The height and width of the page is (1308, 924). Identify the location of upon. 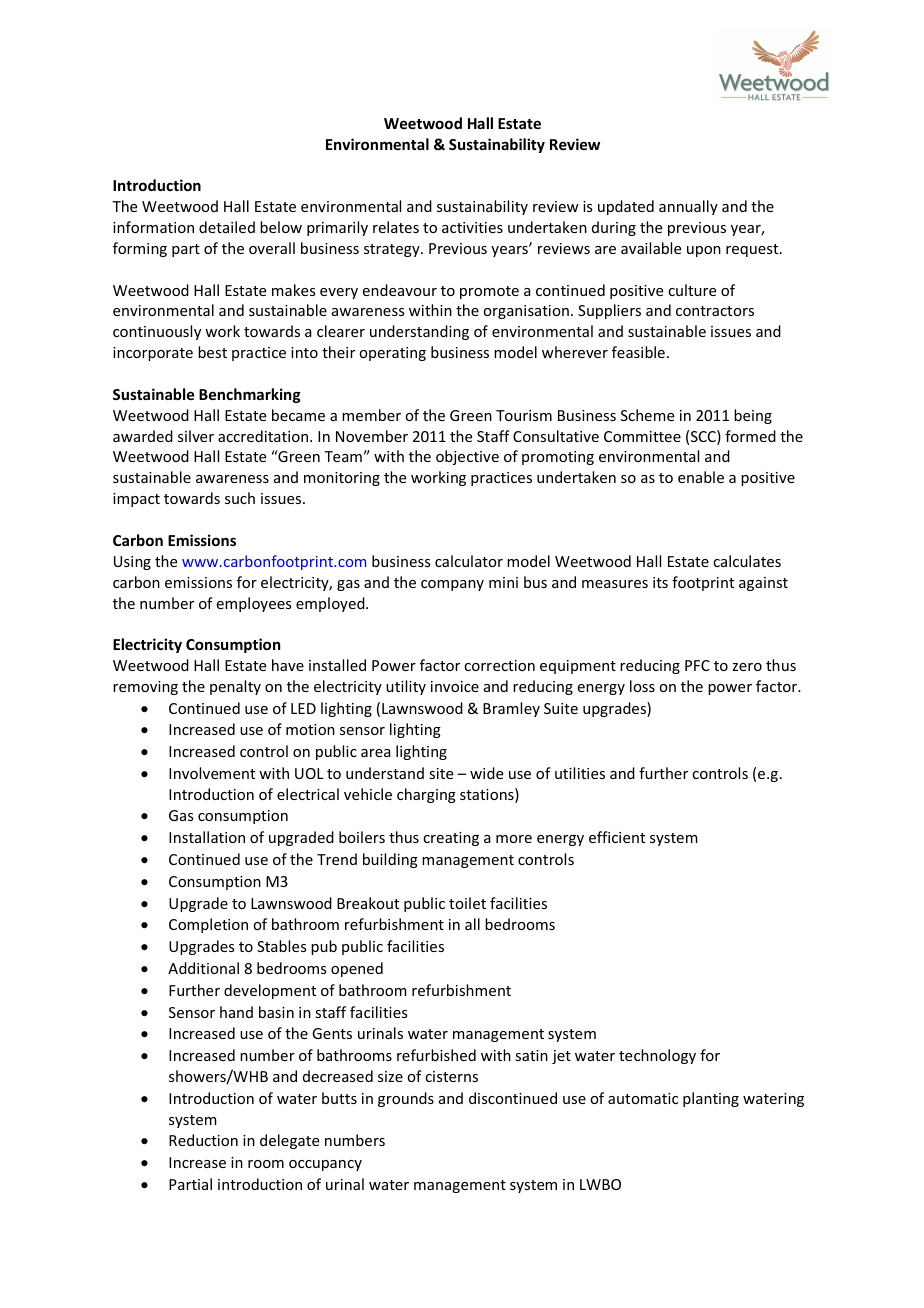
(704, 251).
